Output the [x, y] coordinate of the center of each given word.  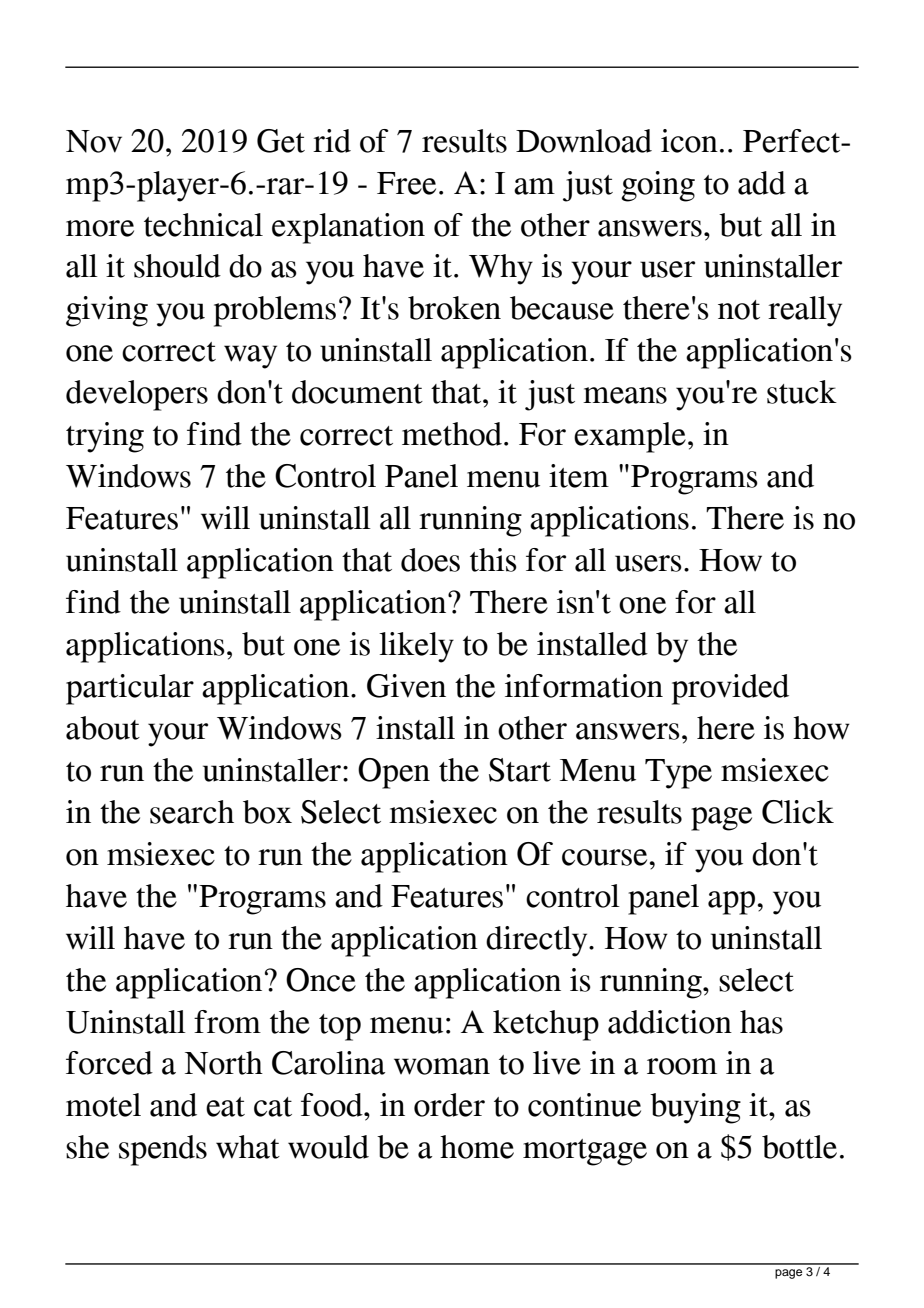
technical [203, 225]
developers [137, 395]
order [449, 1105]
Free [406, 183]
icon [689, 141]
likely [416, 647]
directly [538, 941]
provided [730, 689]
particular [130, 689]
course [606, 857]
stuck [802, 392]
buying [695, 1108]
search [192, 812]
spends [163, 1150]
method [452, 434]
